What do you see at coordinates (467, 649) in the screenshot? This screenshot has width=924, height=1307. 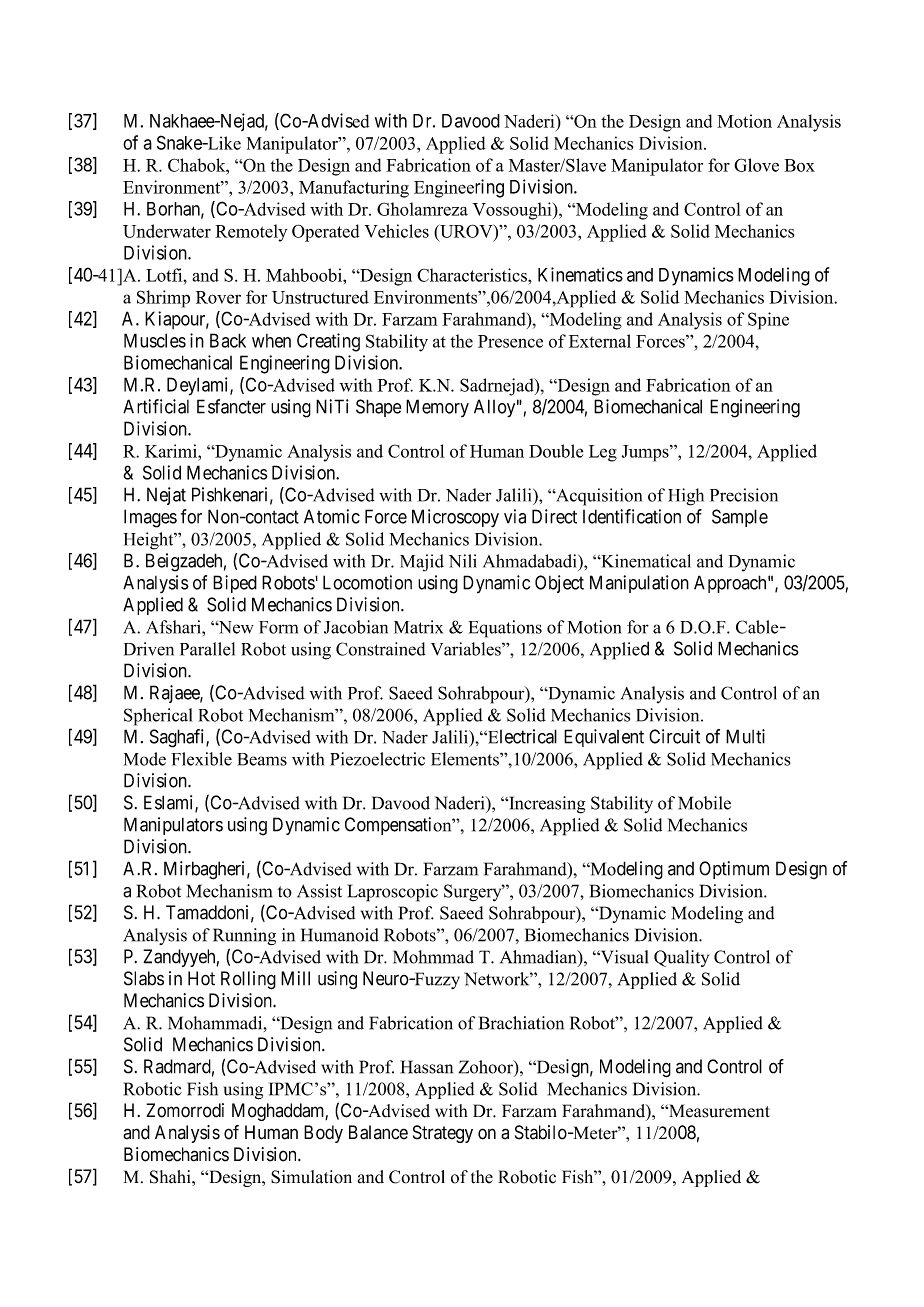 I see `Variables` at bounding box center [467, 649].
